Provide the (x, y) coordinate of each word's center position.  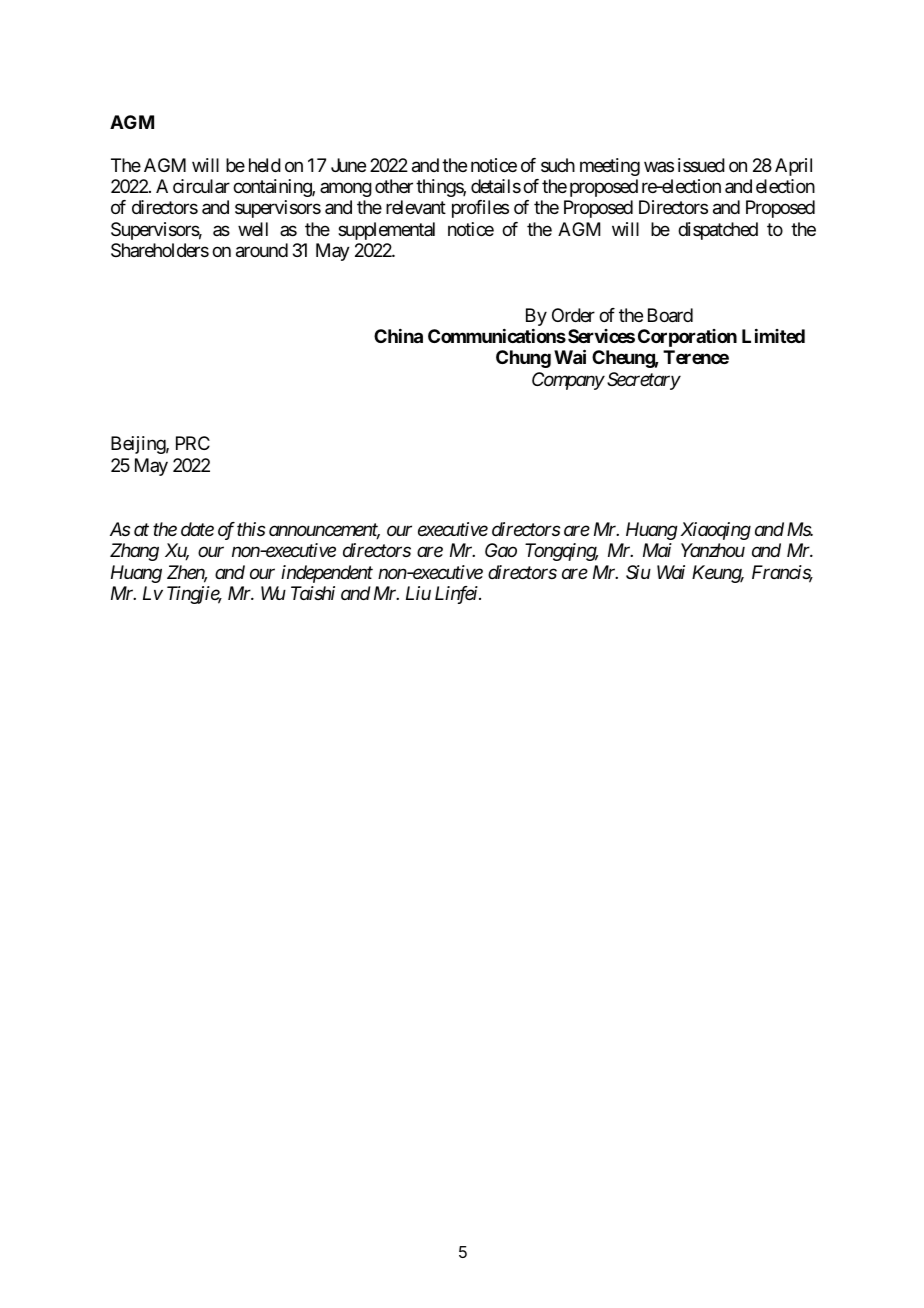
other (394, 186)
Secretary (644, 381)
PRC (193, 443)
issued (701, 165)
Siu (638, 572)
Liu (418, 593)
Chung (523, 359)
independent (327, 574)
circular (201, 186)
